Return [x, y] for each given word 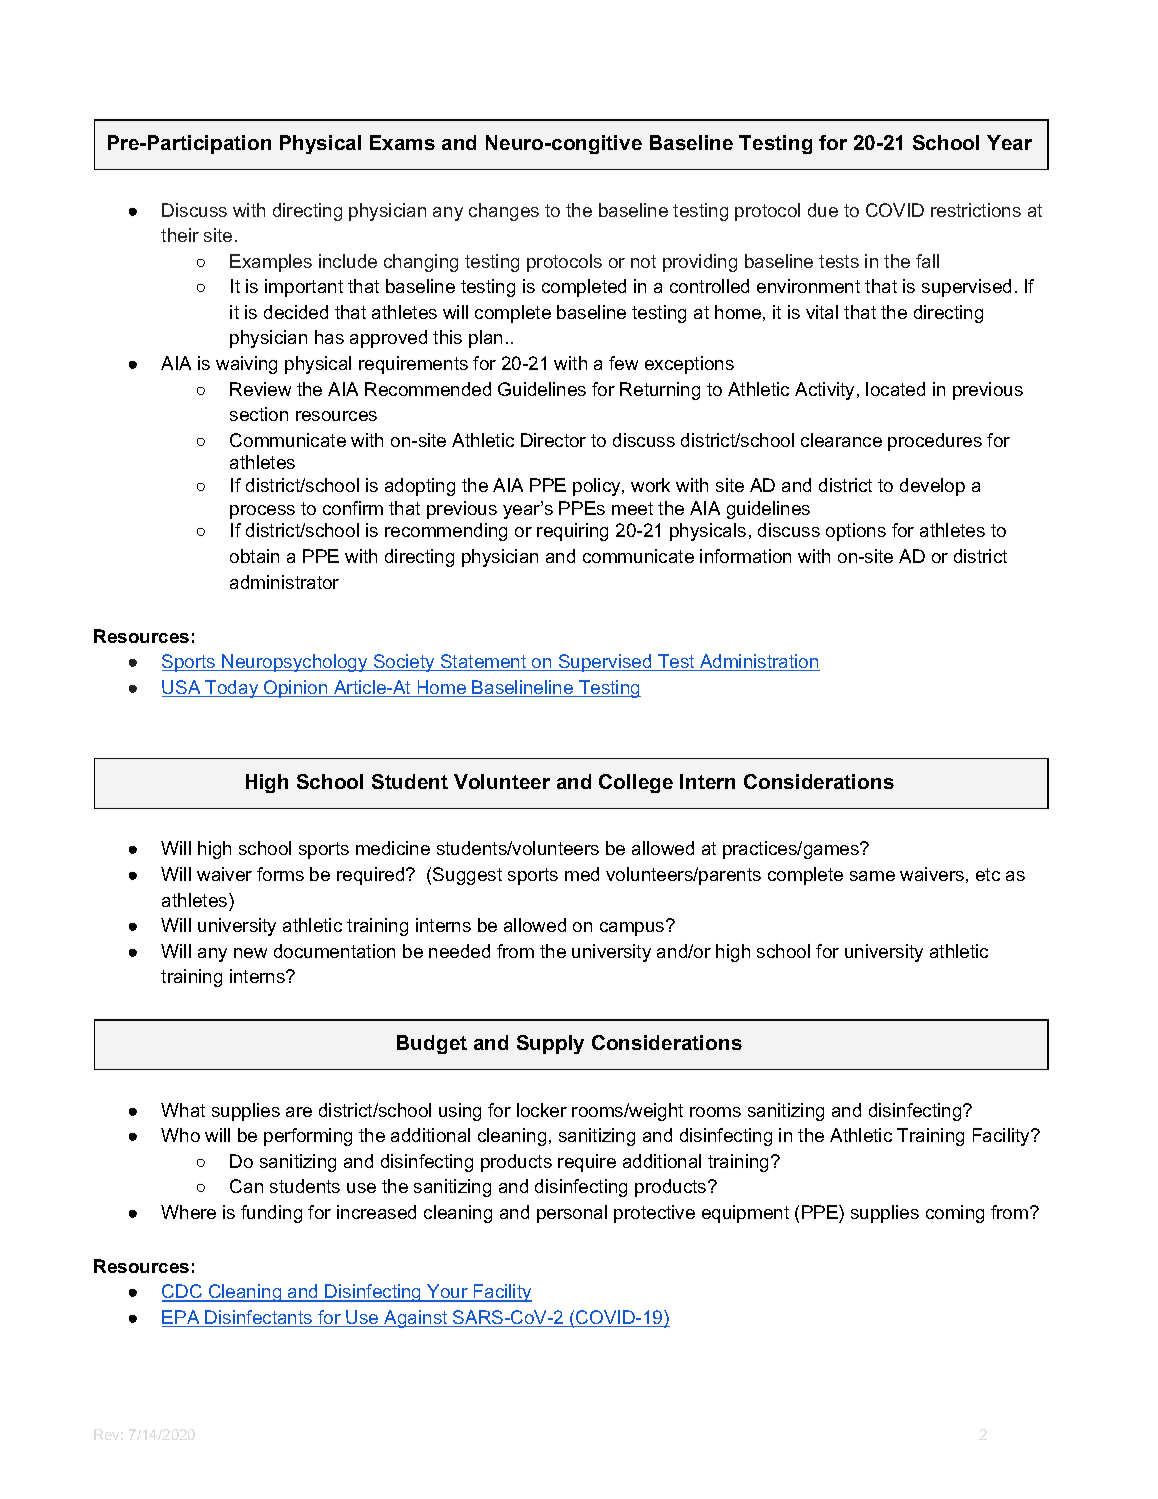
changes [504, 212]
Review [260, 389]
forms [280, 874]
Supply [550, 1044]
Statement [484, 662]
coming [955, 1214]
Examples [271, 263]
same [872, 876]
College [636, 783]
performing [308, 1137]
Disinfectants [259, 1318]
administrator [284, 582]
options [856, 532]
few [623, 363]
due [823, 210]
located [895, 389]
